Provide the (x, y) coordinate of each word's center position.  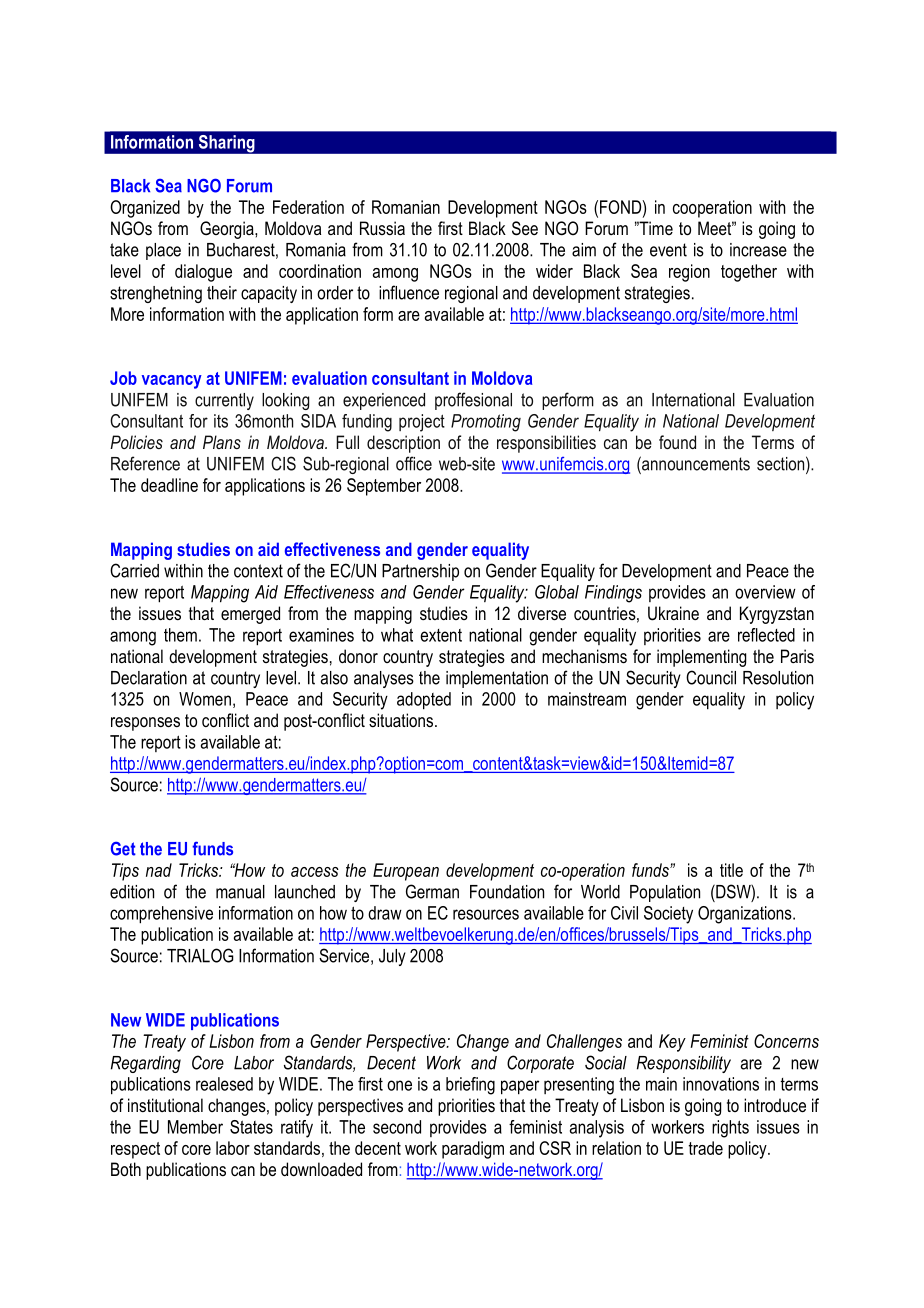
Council (711, 677)
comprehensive (161, 915)
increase (758, 250)
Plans (222, 442)
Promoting (486, 423)
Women (205, 699)
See (525, 228)
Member (195, 1127)
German (432, 891)
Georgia (228, 230)
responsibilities (546, 444)
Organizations (746, 915)
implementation (497, 679)
